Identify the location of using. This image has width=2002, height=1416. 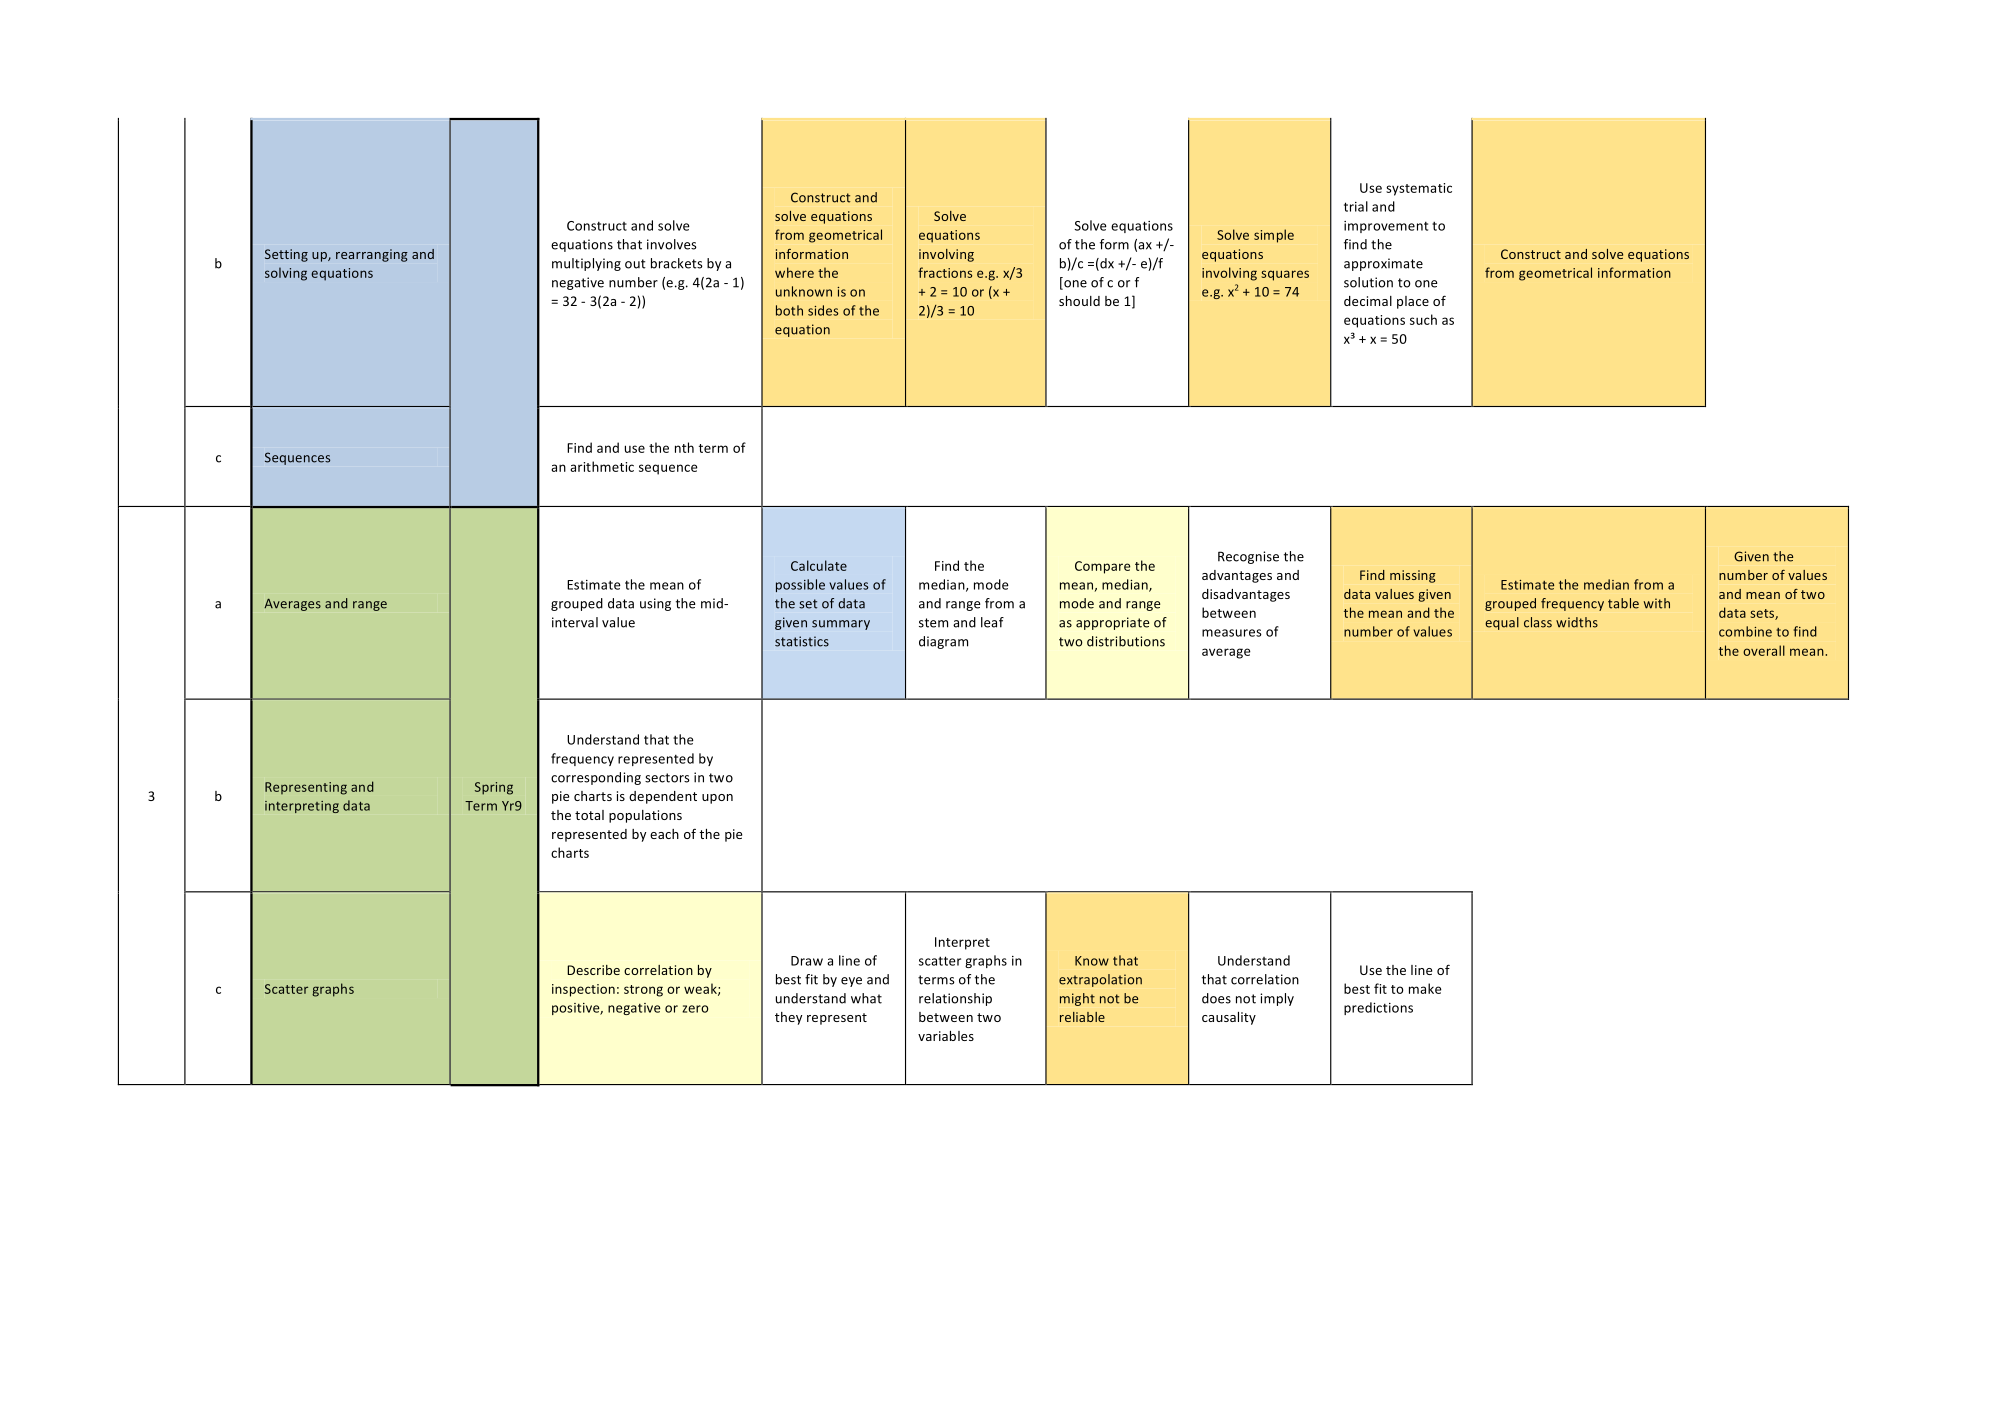
(655, 604).
